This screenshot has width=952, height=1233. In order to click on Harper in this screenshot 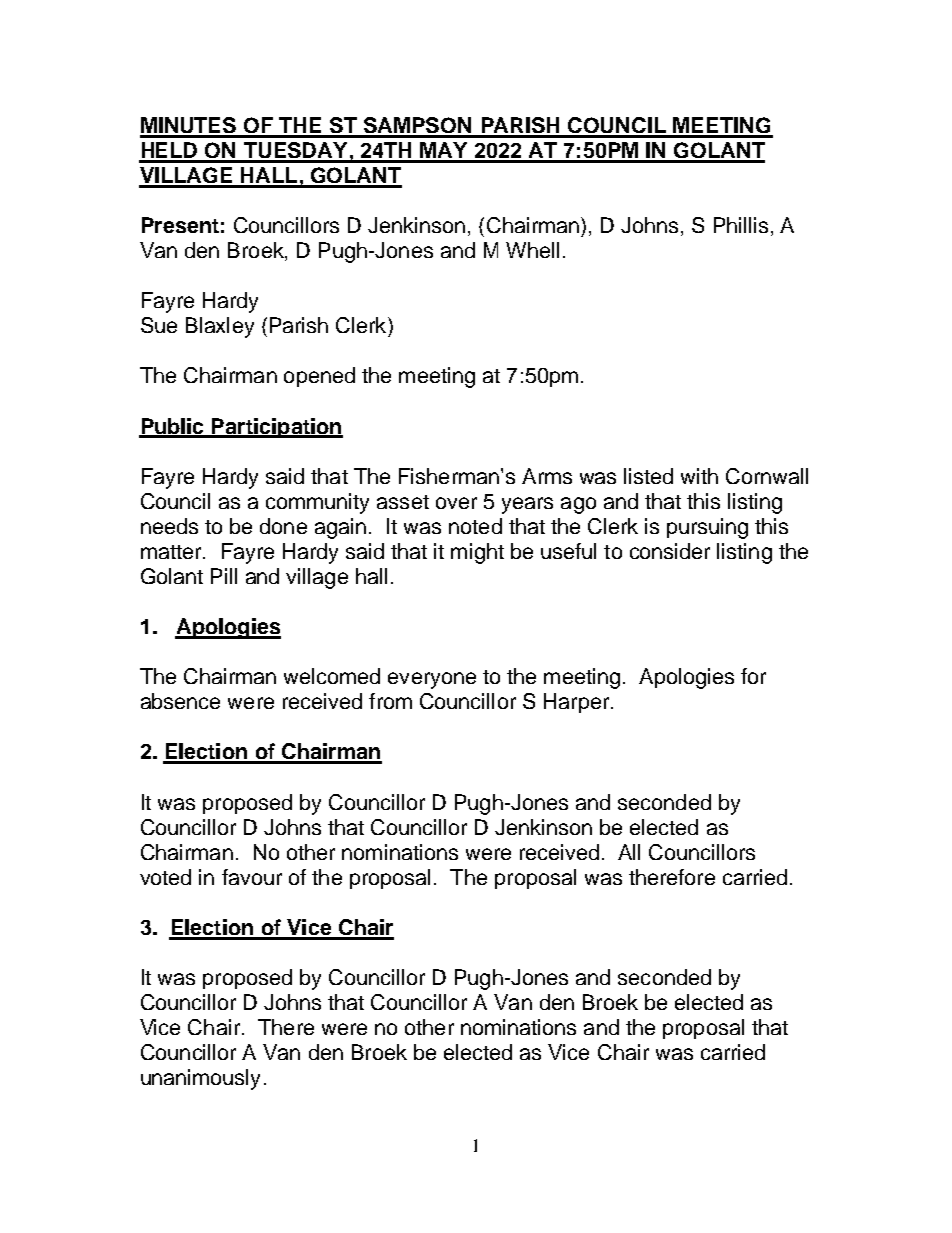, I will do `click(578, 703)`.
